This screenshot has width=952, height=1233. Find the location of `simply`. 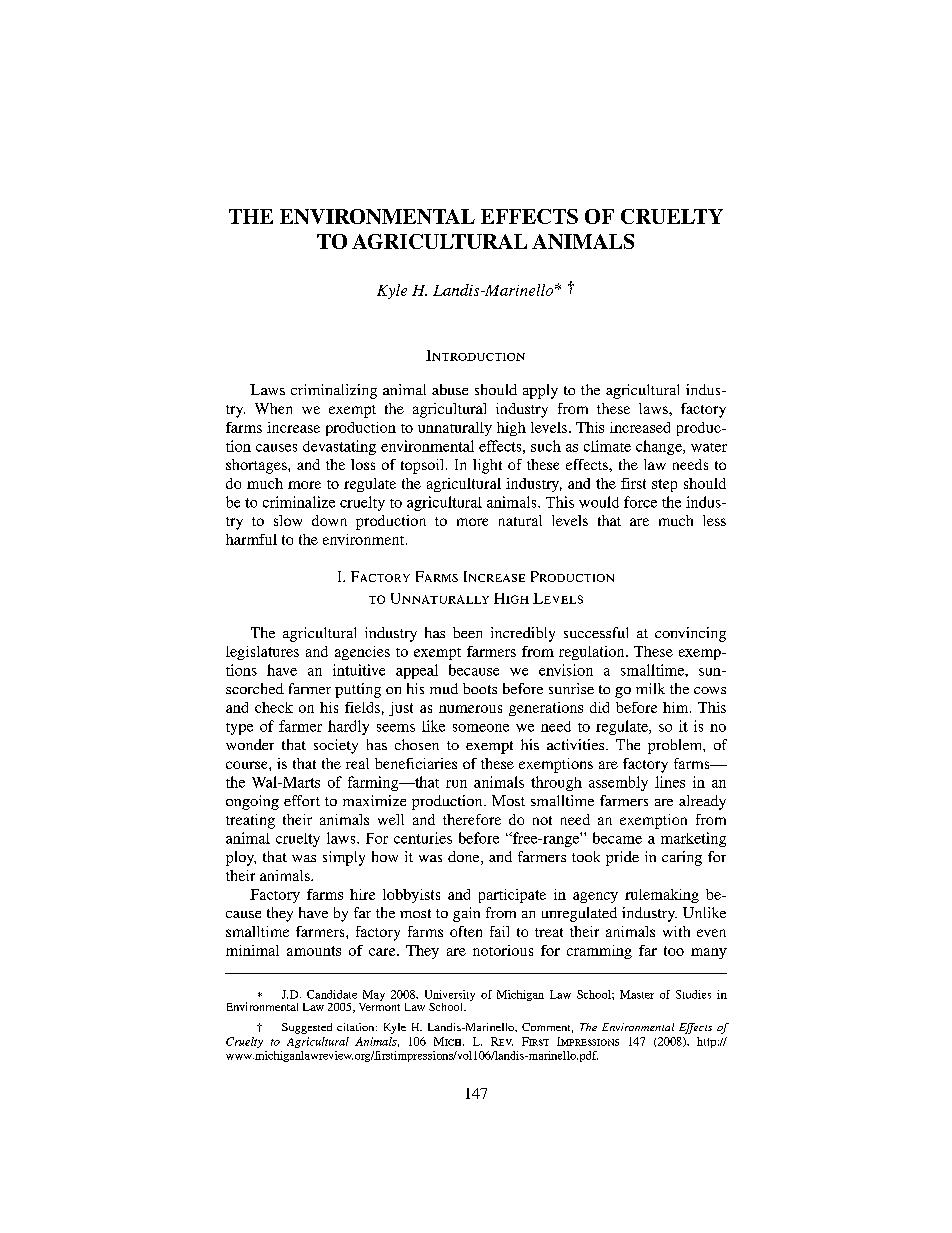

simply is located at coordinates (344, 858).
